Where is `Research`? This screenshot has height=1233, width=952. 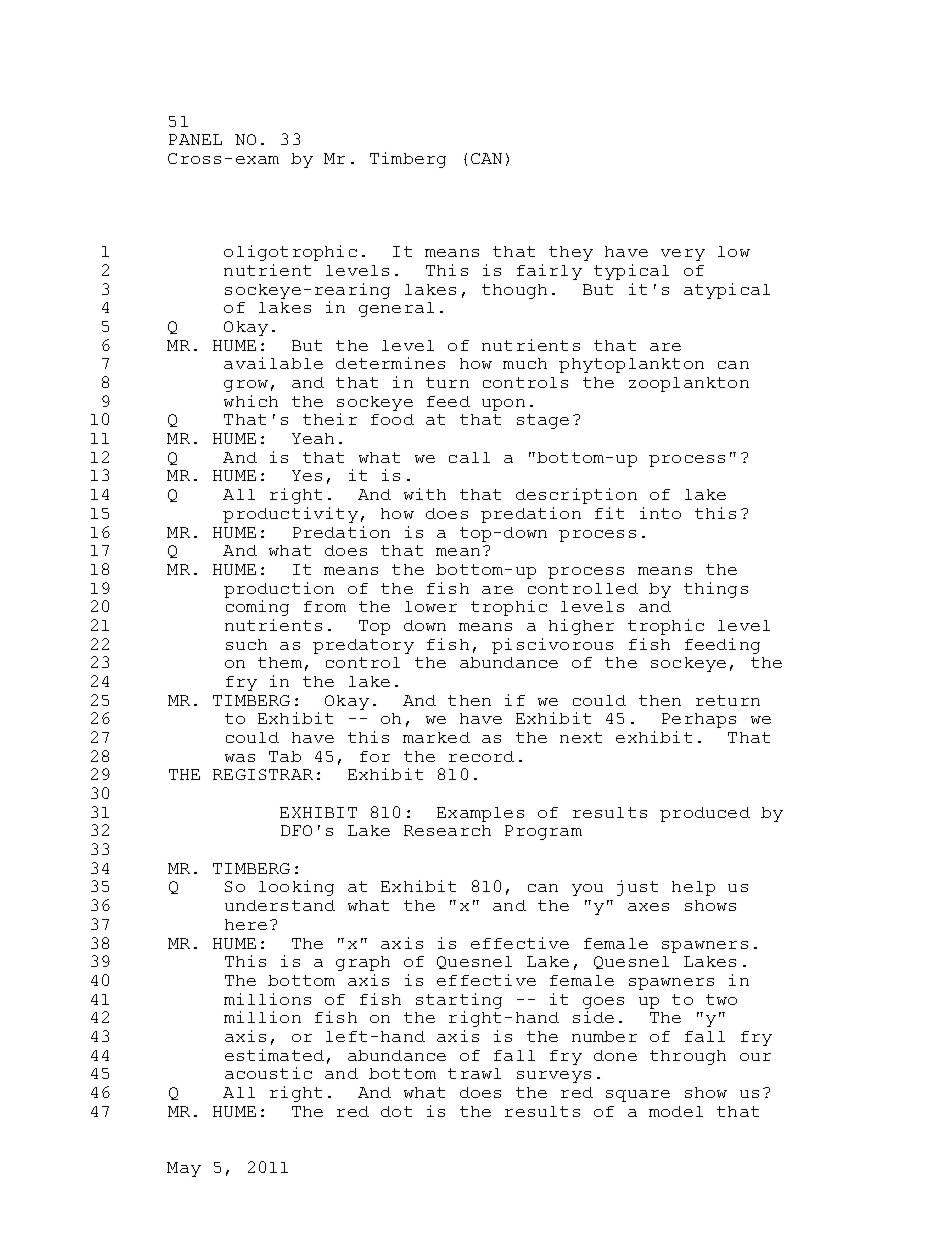
Research is located at coordinates (447, 830).
